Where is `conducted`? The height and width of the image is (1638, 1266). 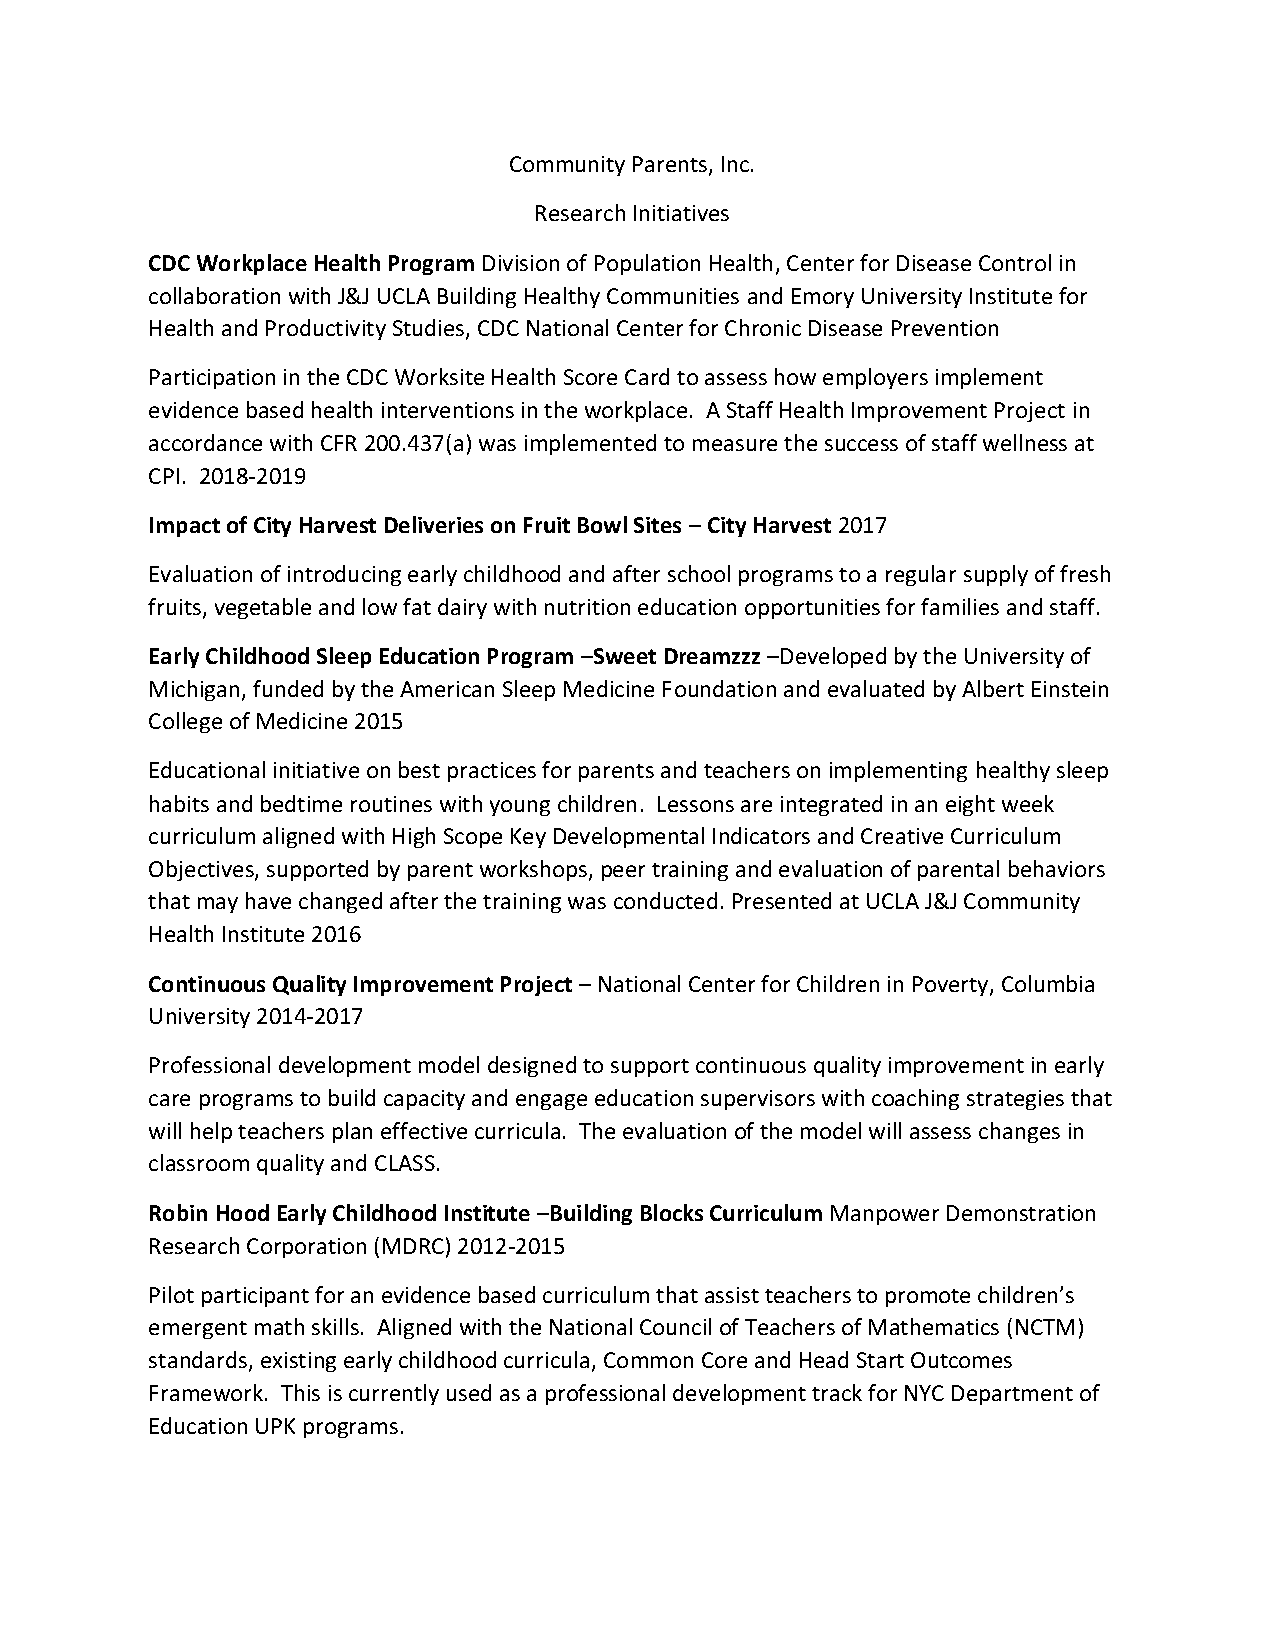 conducted is located at coordinates (665, 900).
